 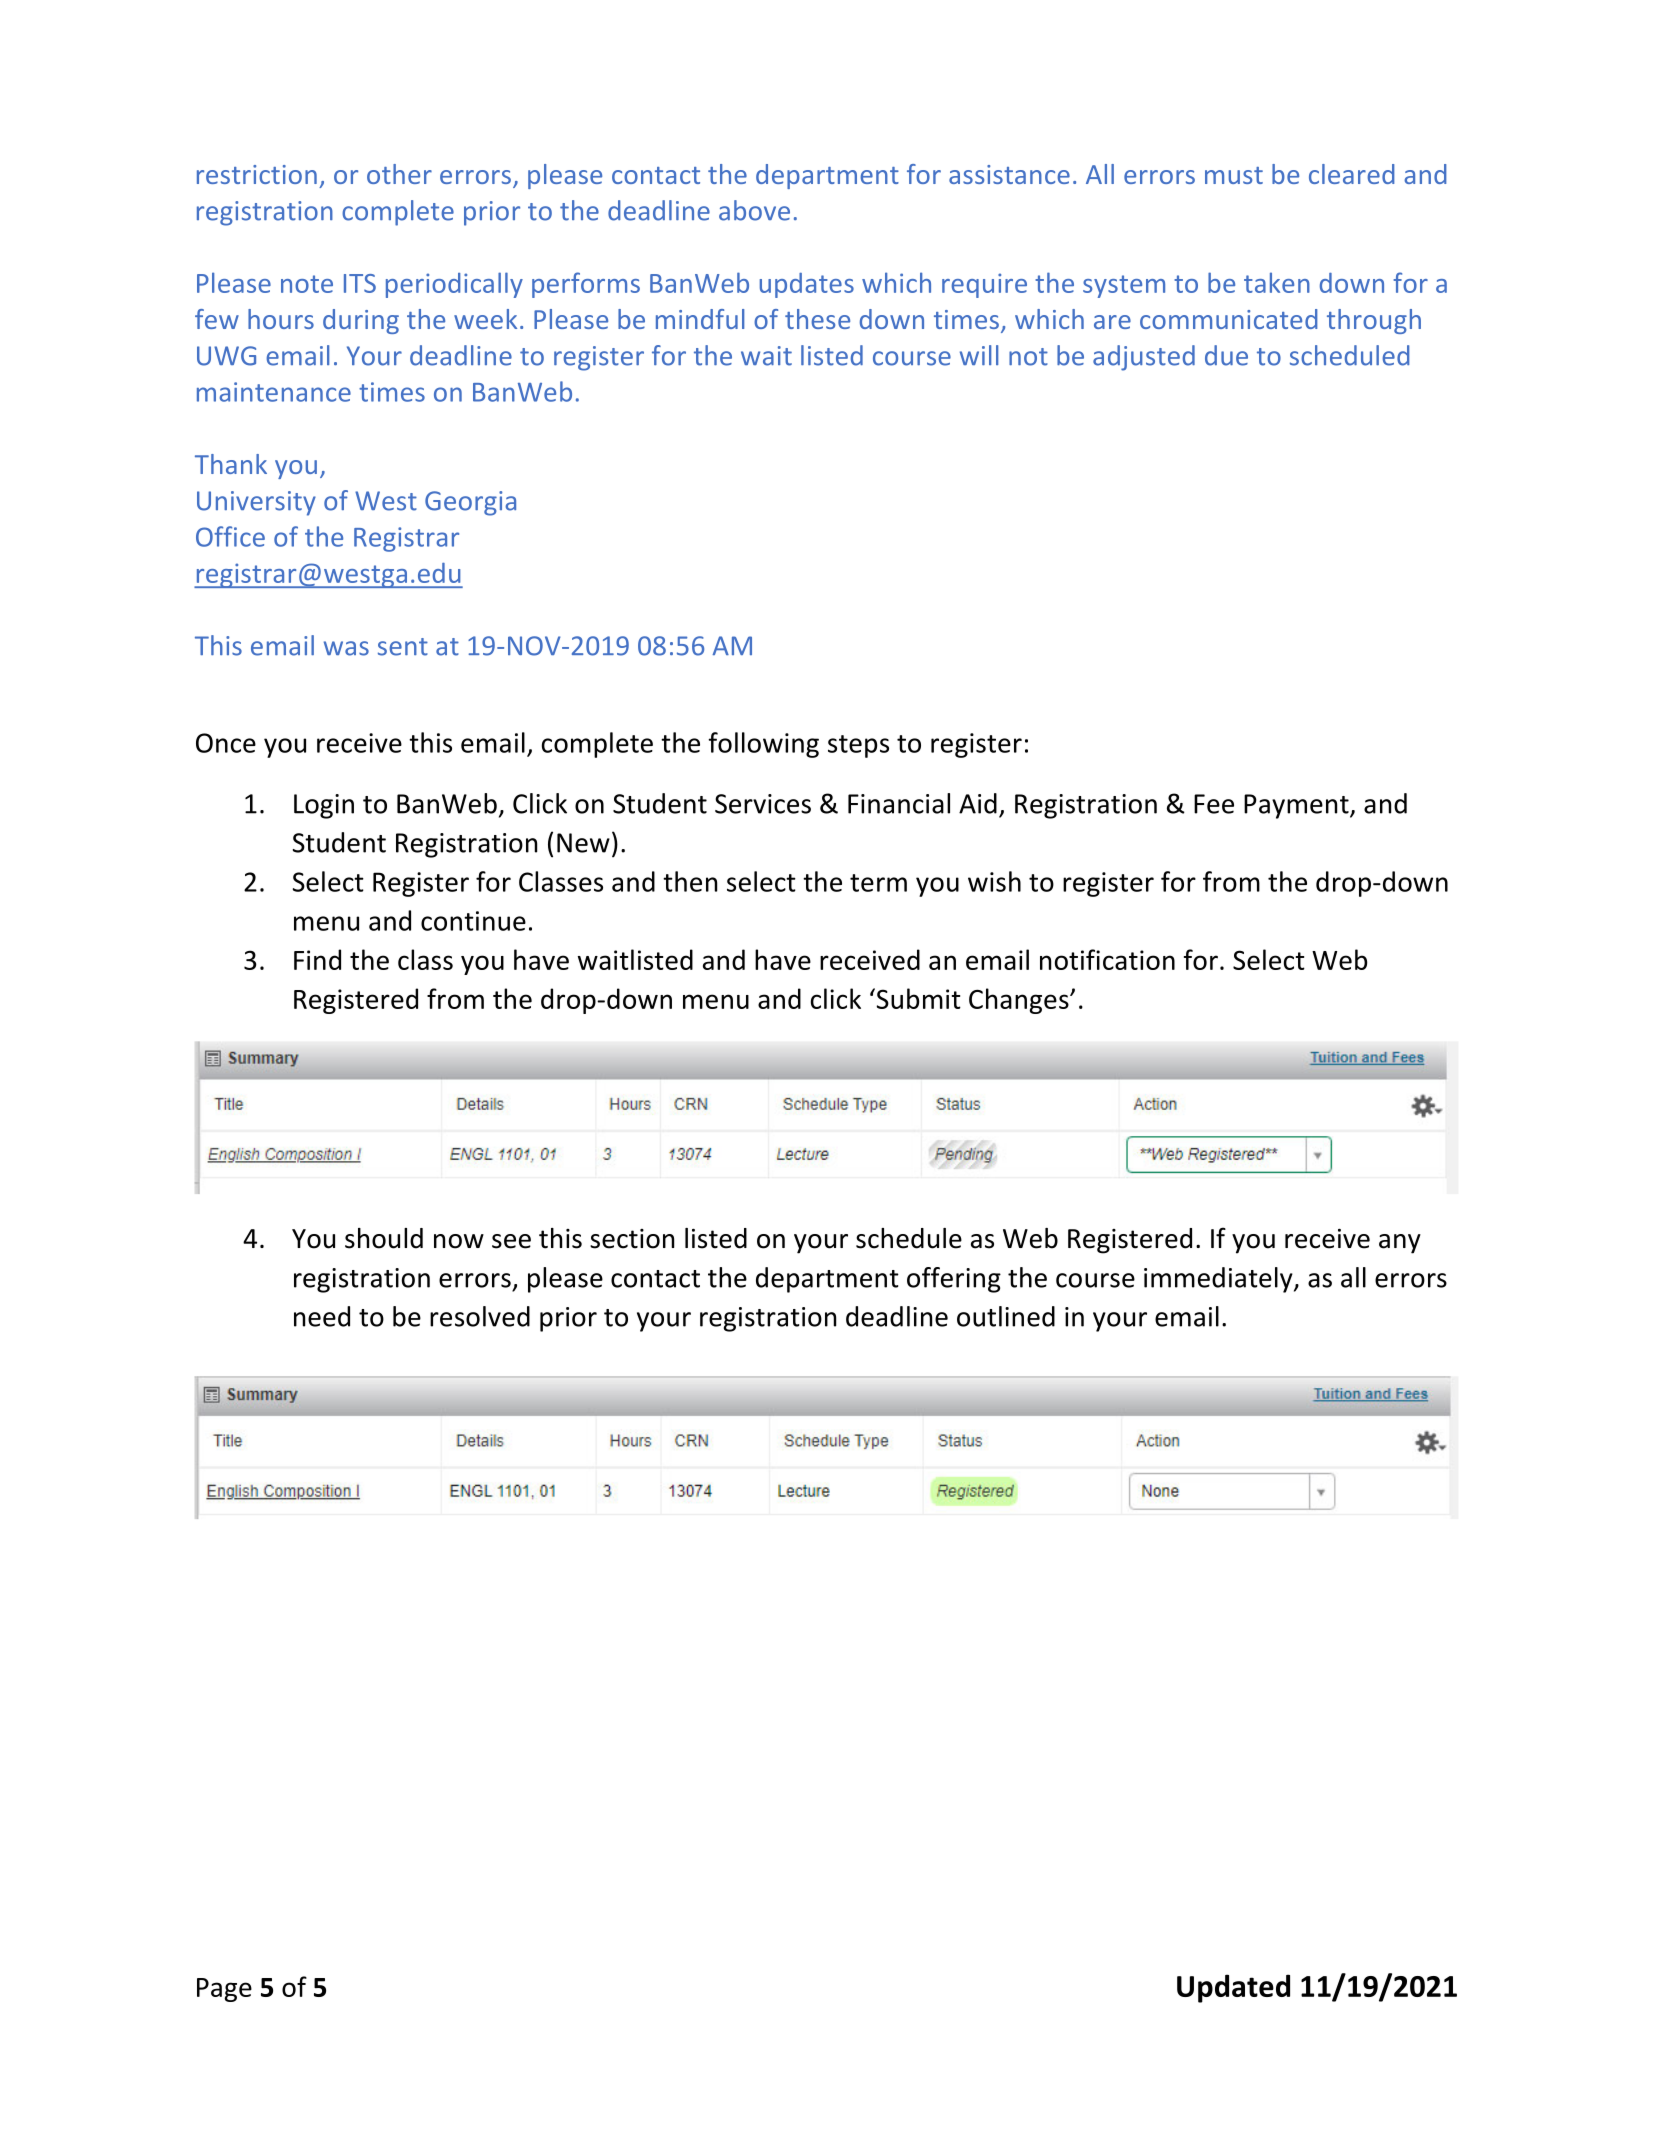 I want to click on outlined, so click(x=1006, y=1316).
